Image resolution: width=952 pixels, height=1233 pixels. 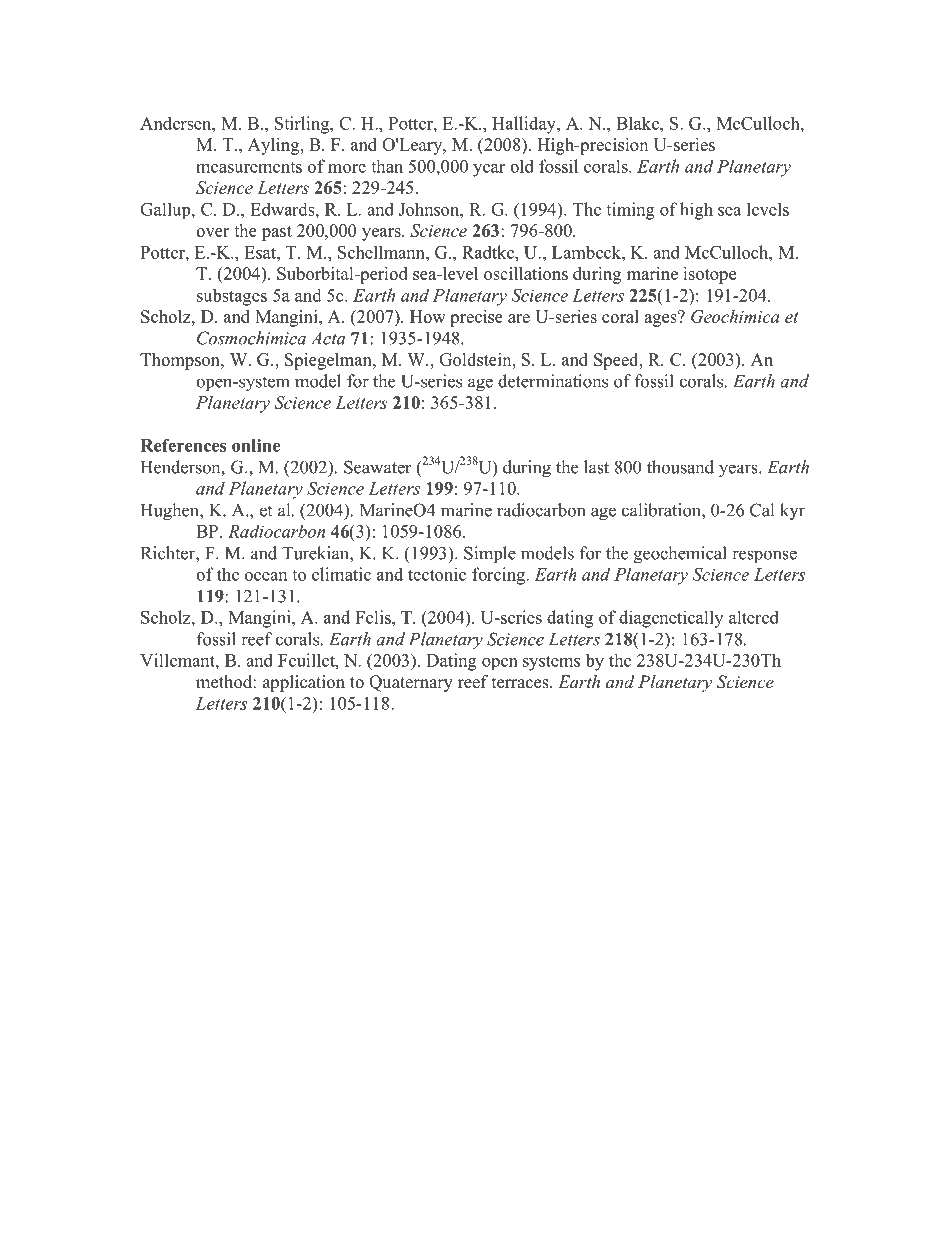 What do you see at coordinates (261, 252) in the image?
I see `Esat` at bounding box center [261, 252].
